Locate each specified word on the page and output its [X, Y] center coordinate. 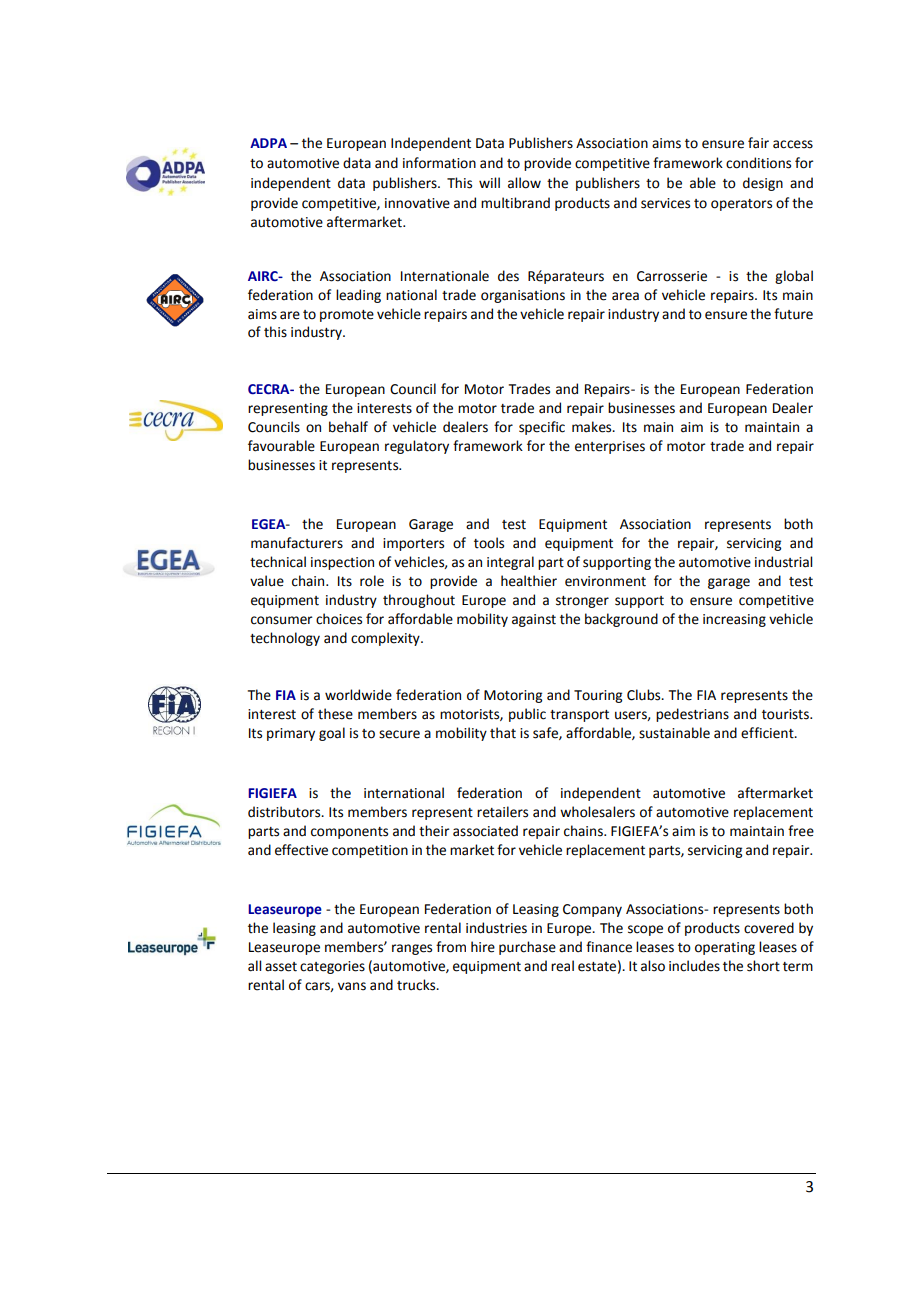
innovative [417, 203]
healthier [529, 581]
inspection [342, 563]
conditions [758, 163]
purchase [527, 948]
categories [332, 967]
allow [524, 183]
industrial [783, 562]
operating [725, 948]
